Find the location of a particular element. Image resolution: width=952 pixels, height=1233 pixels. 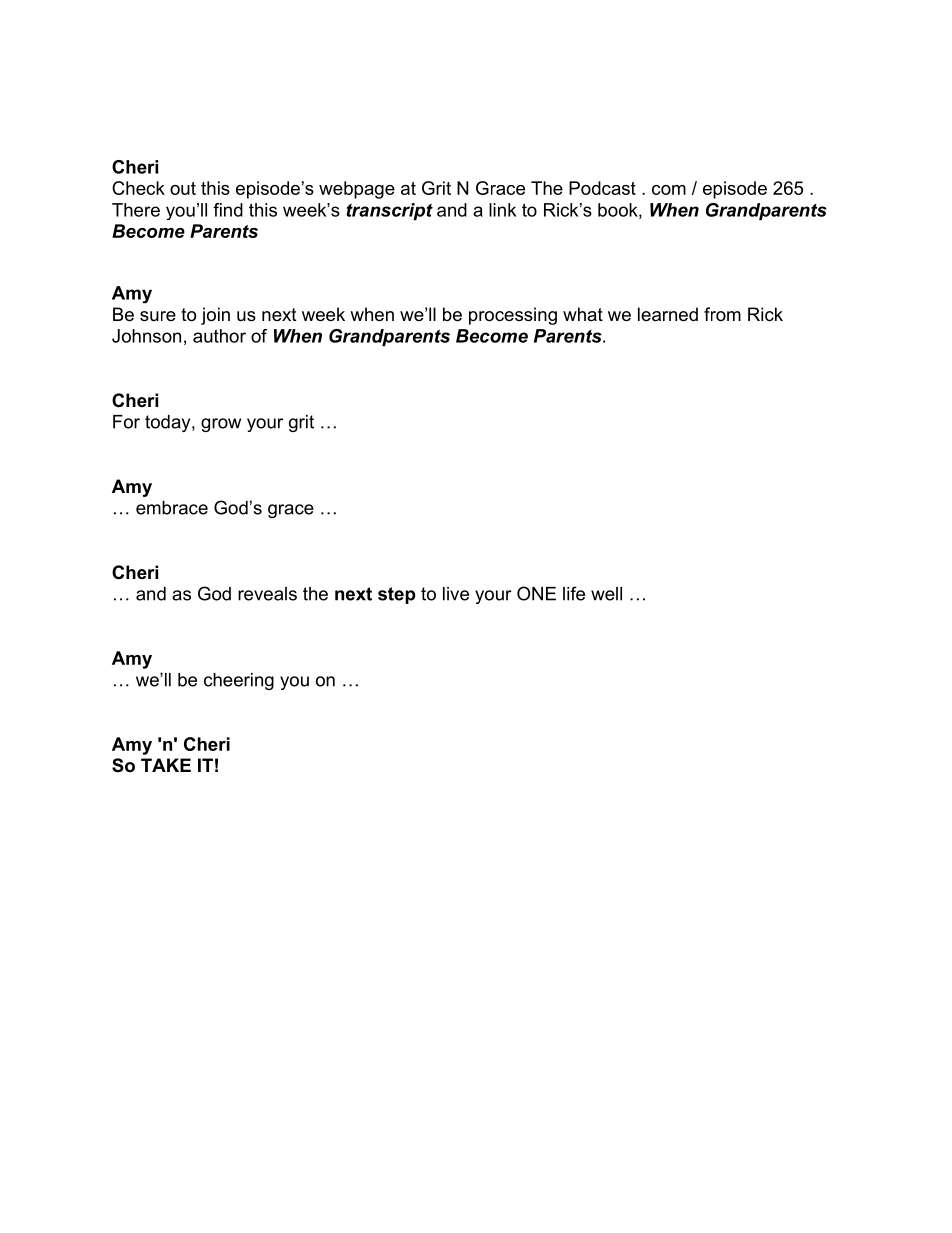

cheering is located at coordinates (239, 681).
